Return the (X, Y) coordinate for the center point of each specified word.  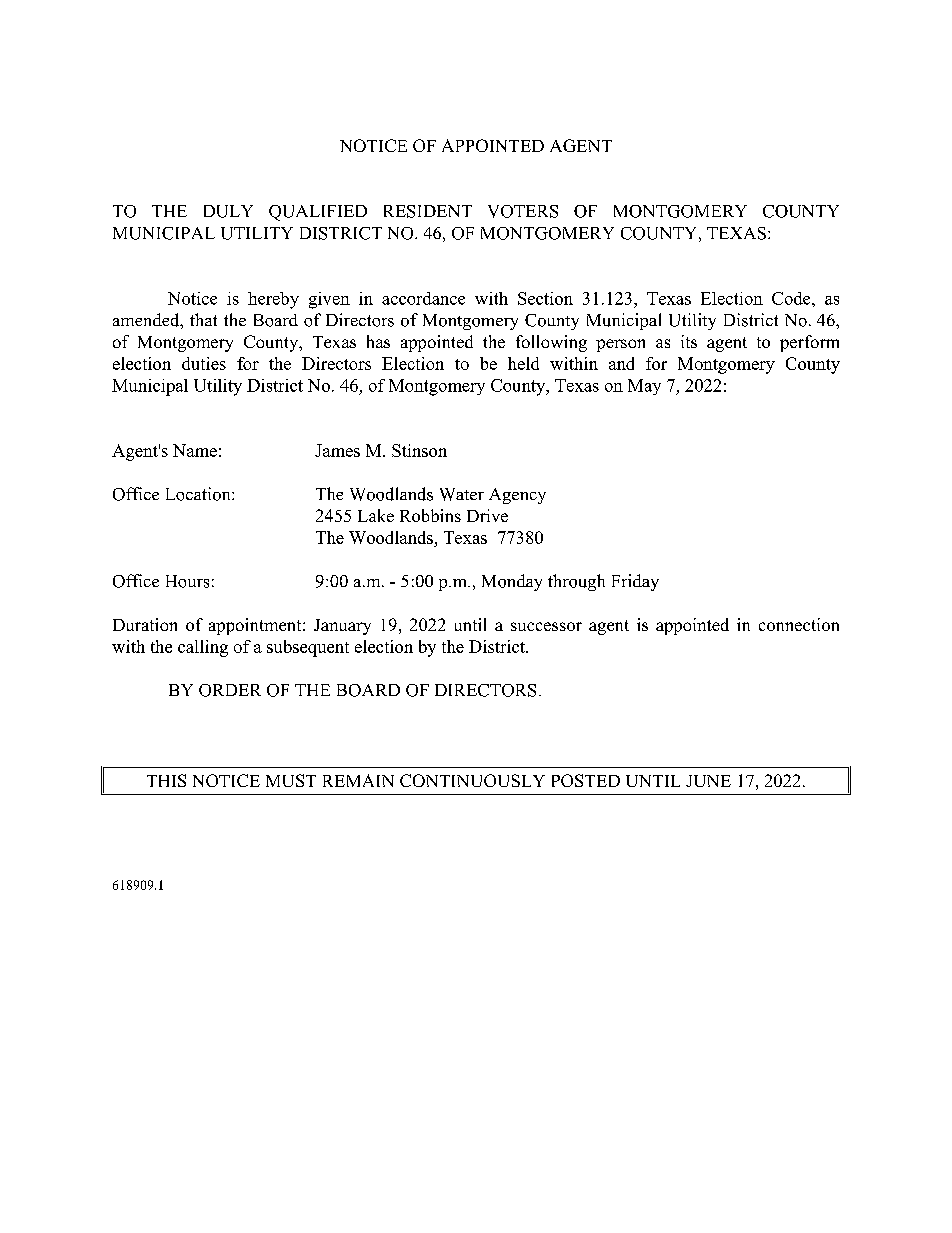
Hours (187, 581)
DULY (228, 211)
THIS (166, 780)
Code (792, 298)
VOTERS (523, 211)
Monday (512, 582)
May (644, 387)
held (523, 363)
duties (204, 363)
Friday (635, 582)
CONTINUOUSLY (472, 780)
